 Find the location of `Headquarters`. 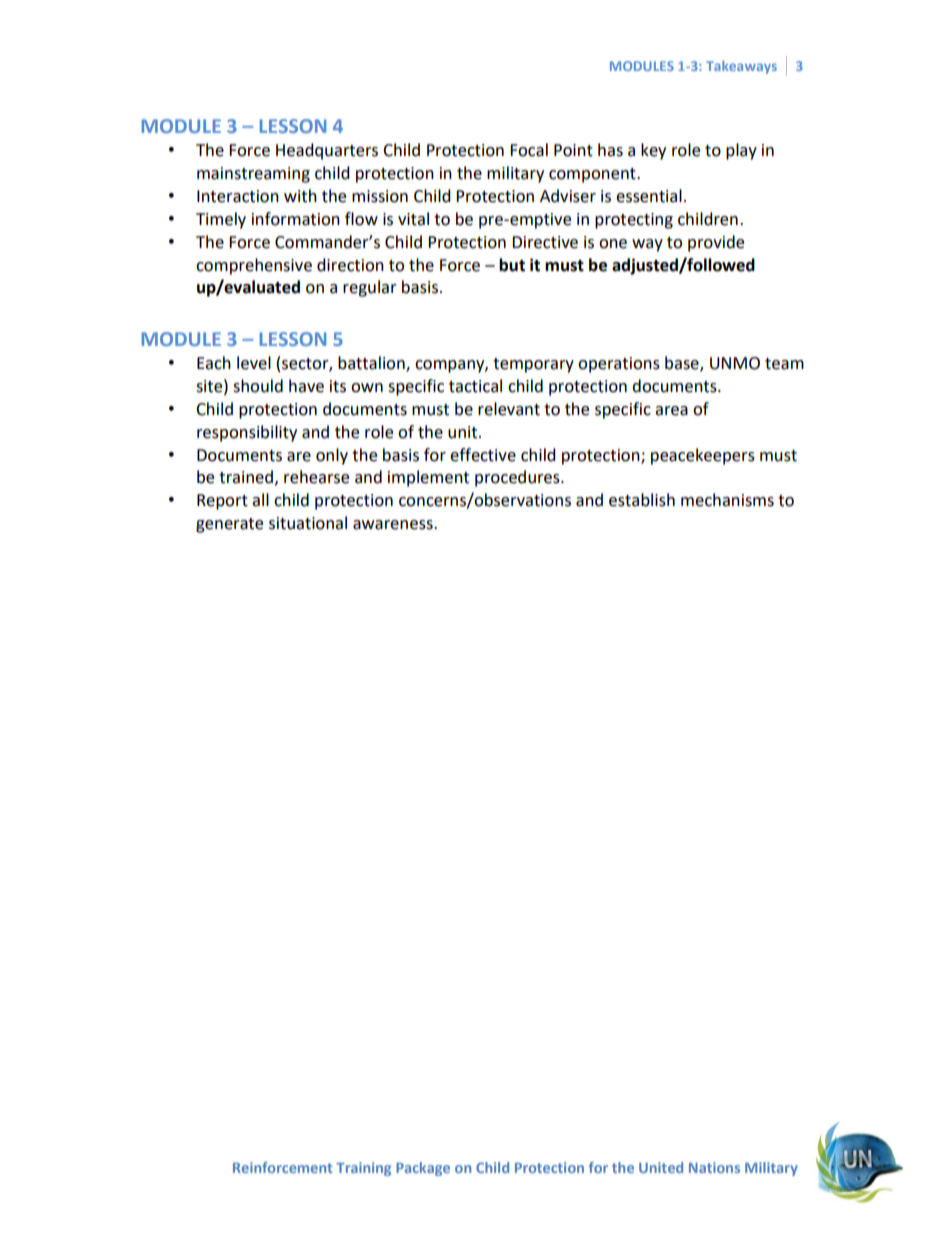

Headquarters is located at coordinates (327, 151).
